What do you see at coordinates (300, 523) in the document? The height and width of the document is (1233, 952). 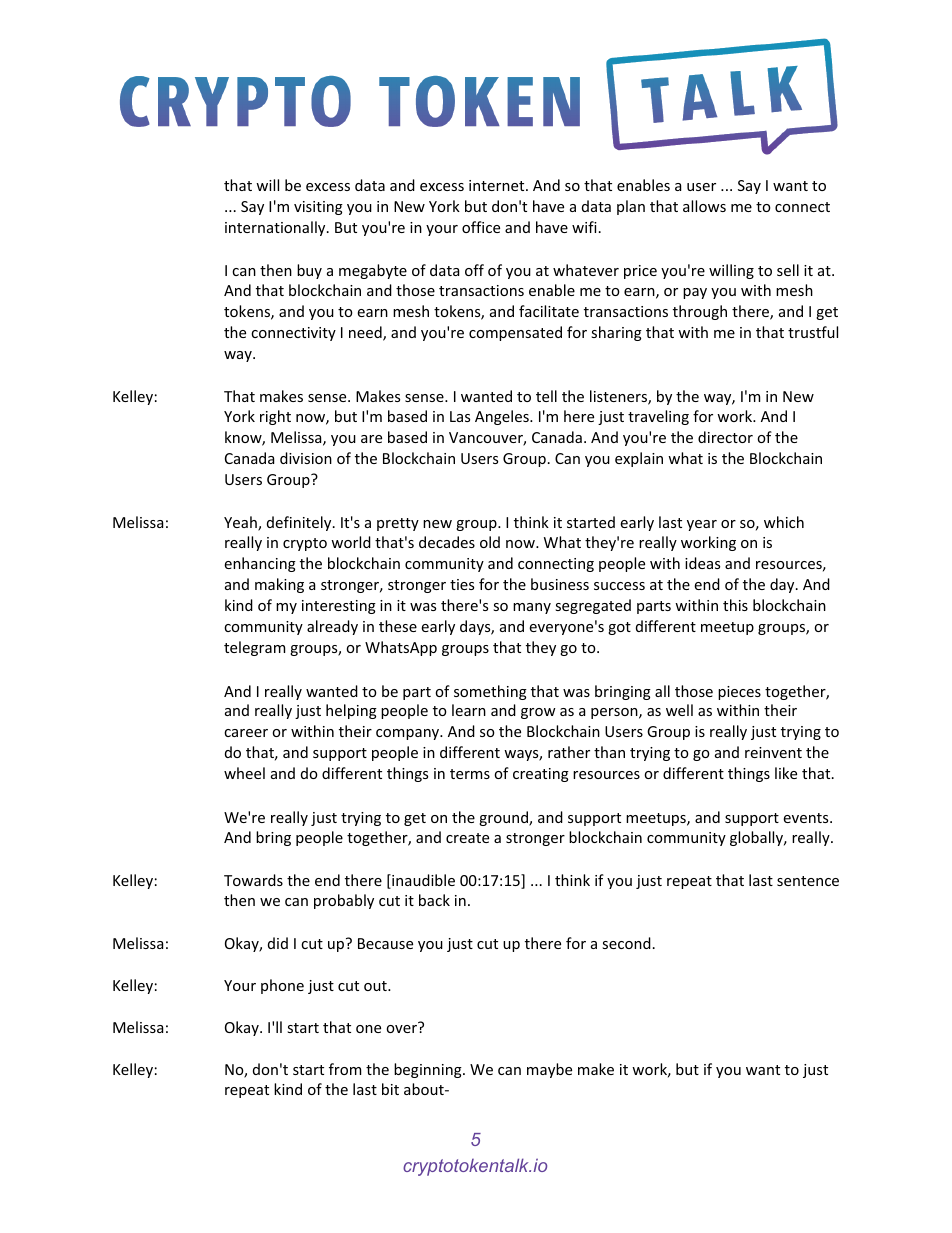 I see `definitely` at bounding box center [300, 523].
